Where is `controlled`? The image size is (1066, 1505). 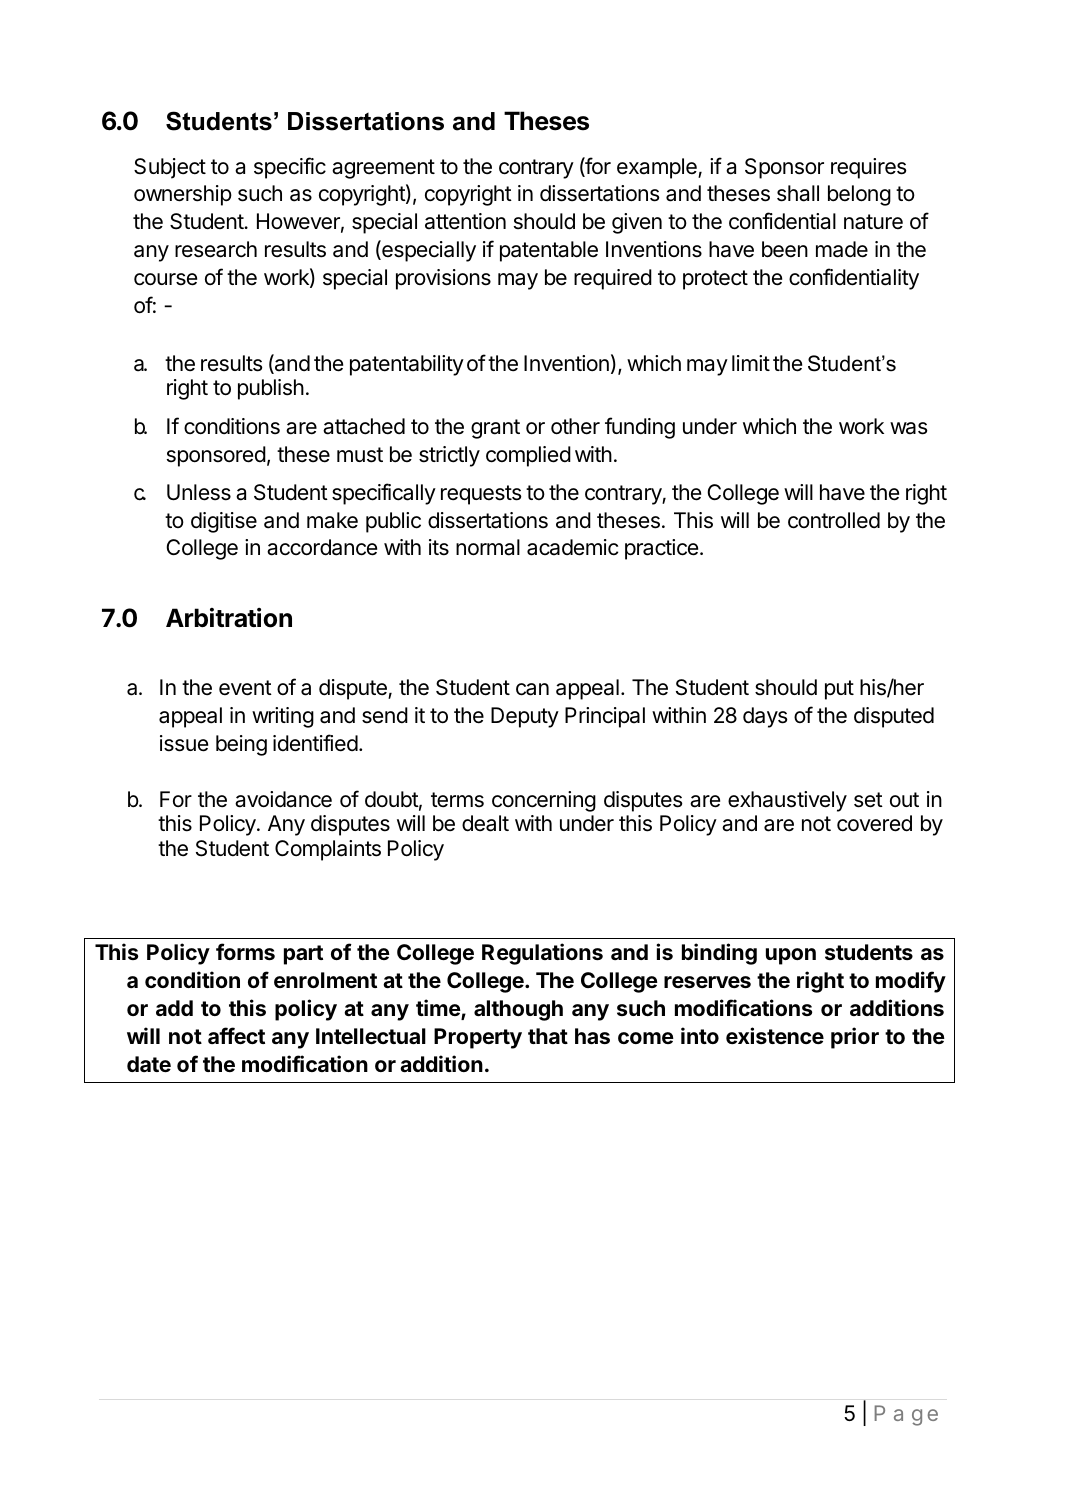
controlled is located at coordinates (834, 520).
